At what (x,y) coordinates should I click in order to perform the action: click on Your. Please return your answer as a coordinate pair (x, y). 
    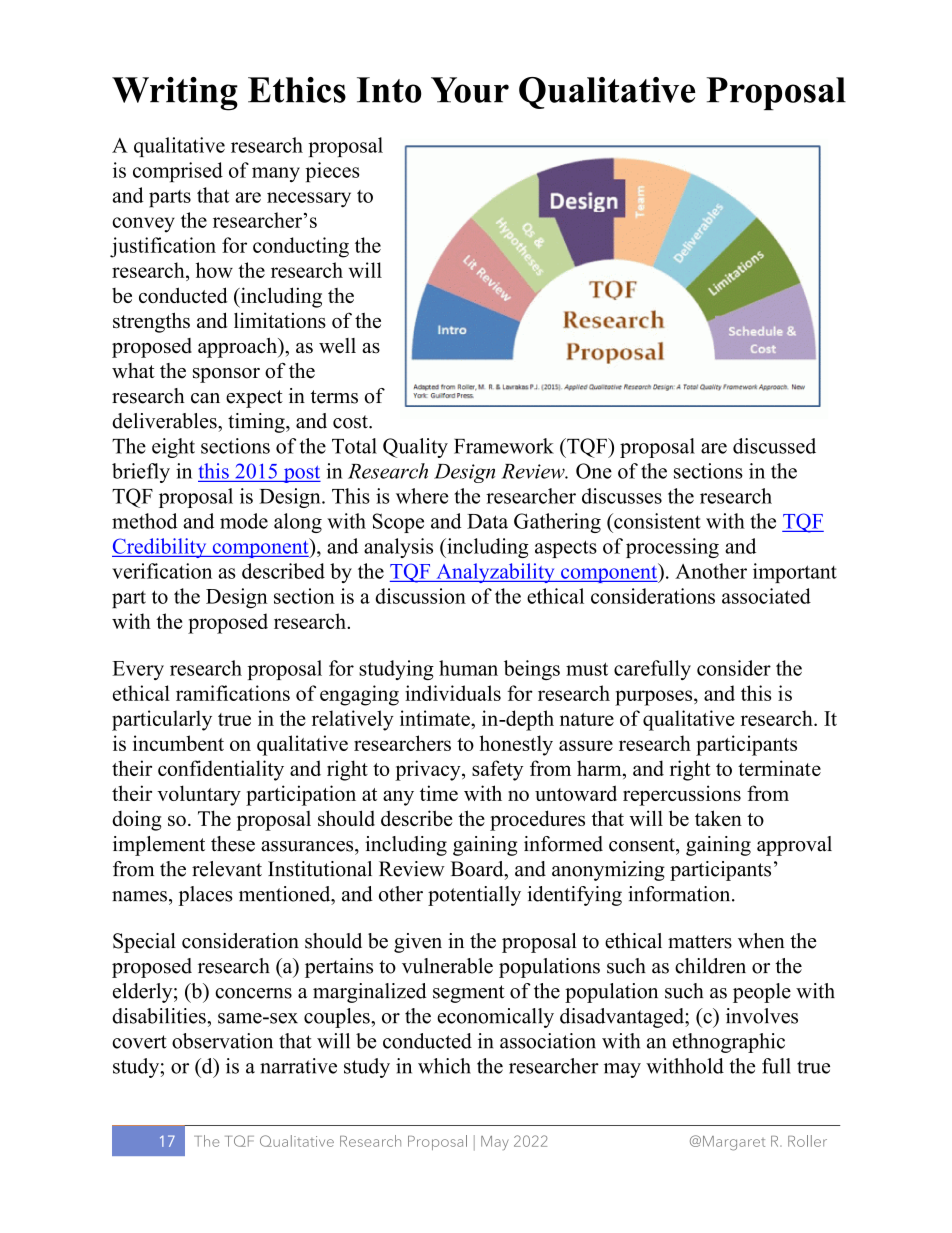
    Looking at the image, I should click on (470, 90).
